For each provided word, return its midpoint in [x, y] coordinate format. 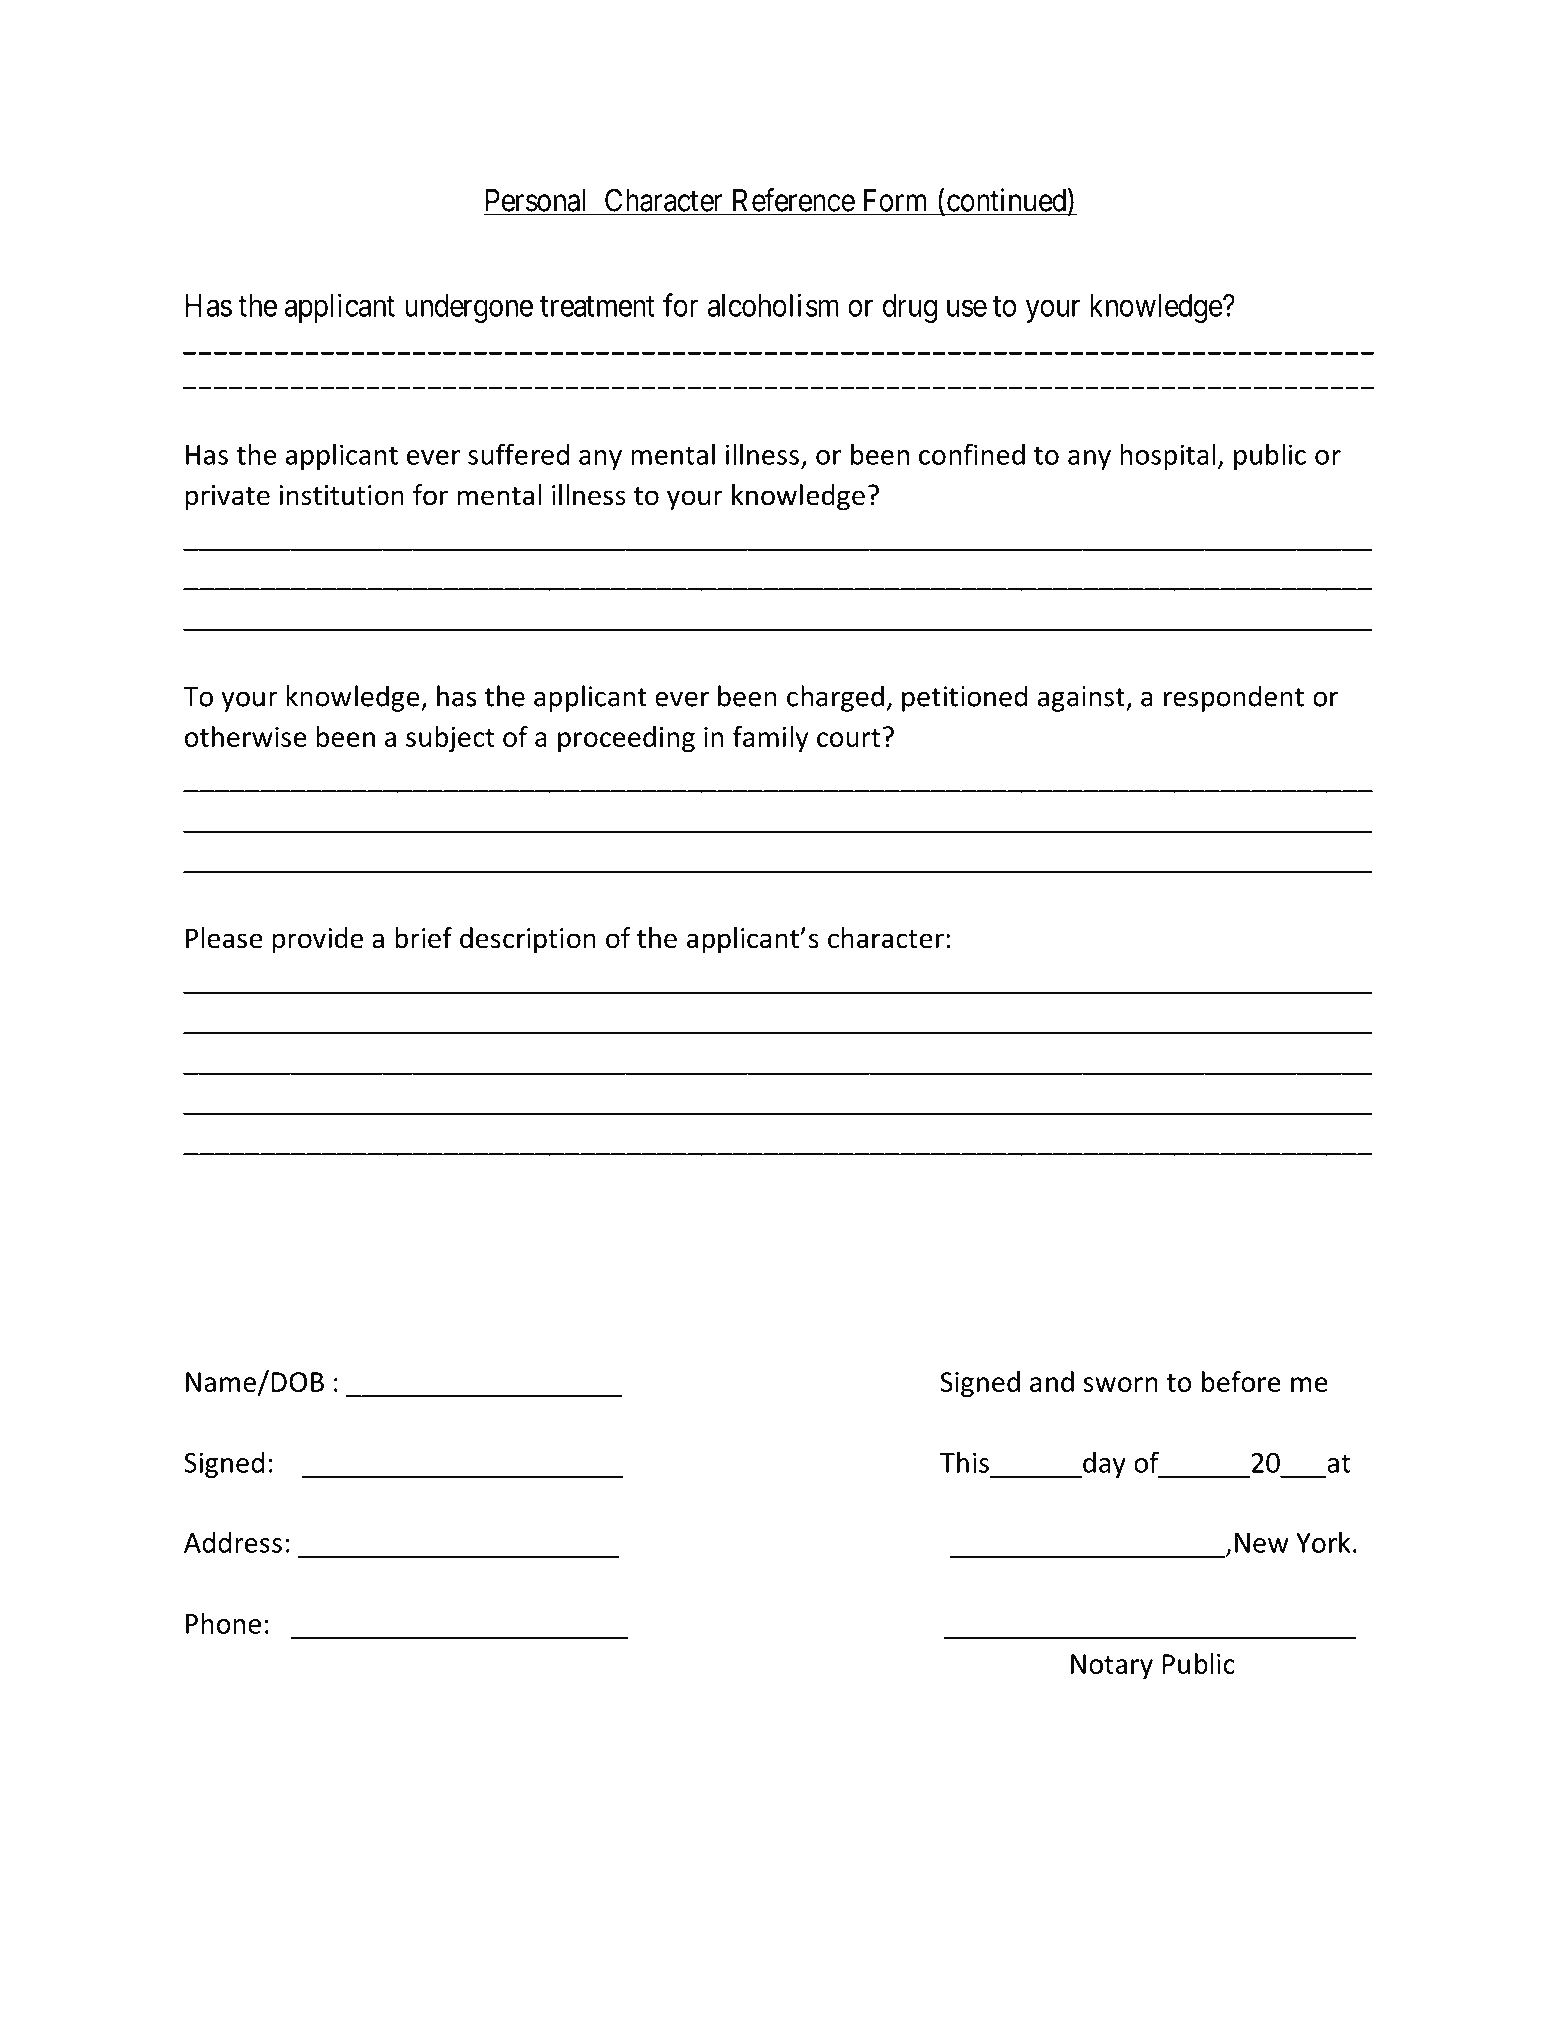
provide [317, 940]
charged [835, 698]
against [1082, 699]
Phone [223, 1623]
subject [450, 739]
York [1323, 1542]
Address [233, 1542]
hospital [1168, 456]
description [528, 940]
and [1052, 1381]
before [1241, 1381]
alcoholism [773, 305]
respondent [1234, 698]
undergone [469, 308]
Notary [1112, 1666]
